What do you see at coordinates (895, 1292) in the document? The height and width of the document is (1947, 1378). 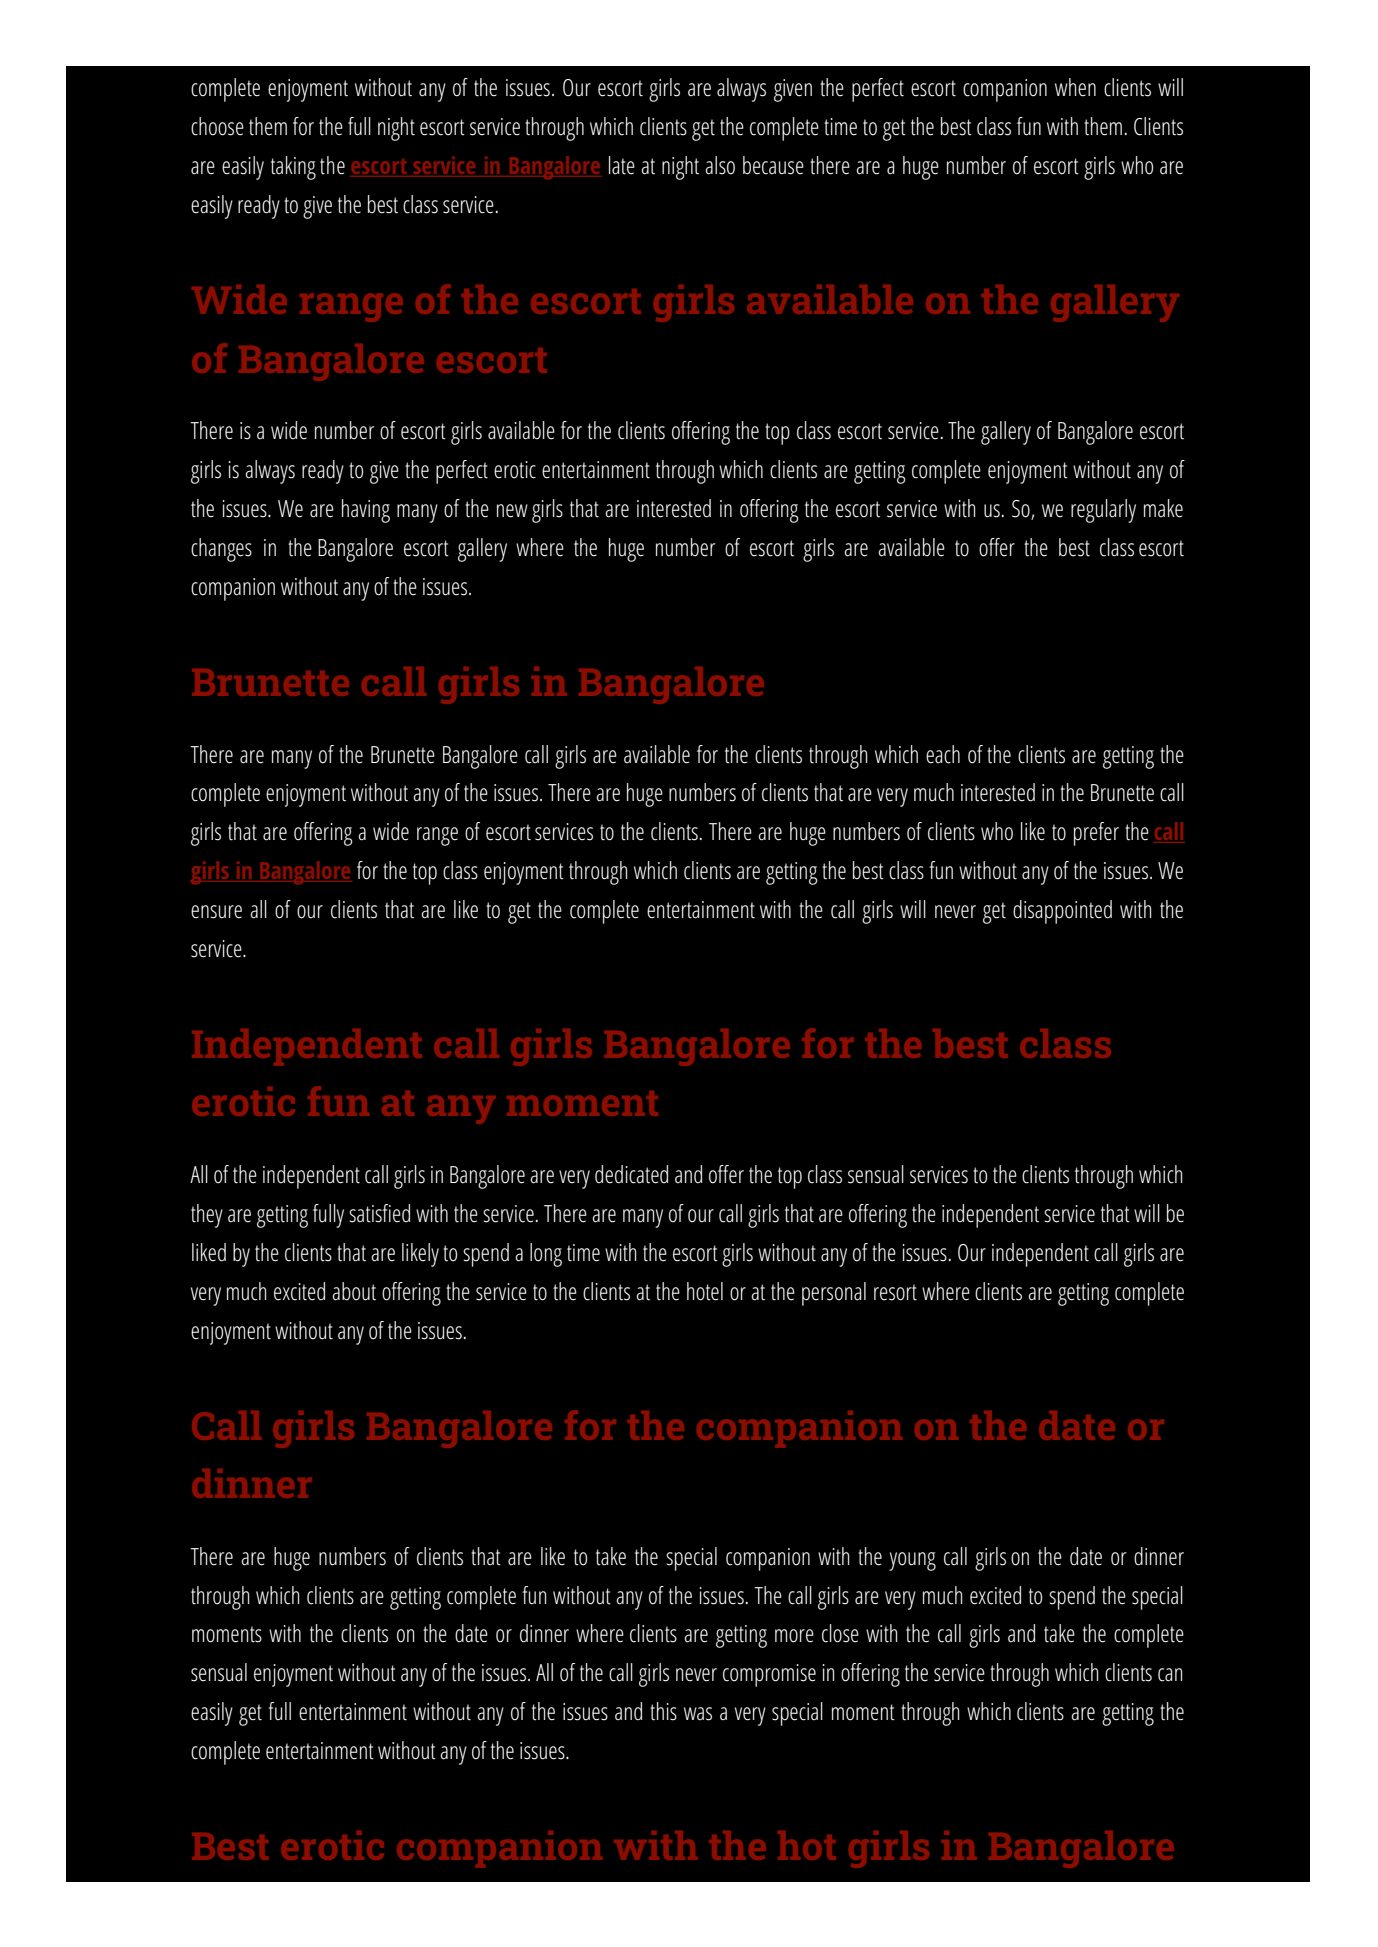 I see `resort` at bounding box center [895, 1292].
